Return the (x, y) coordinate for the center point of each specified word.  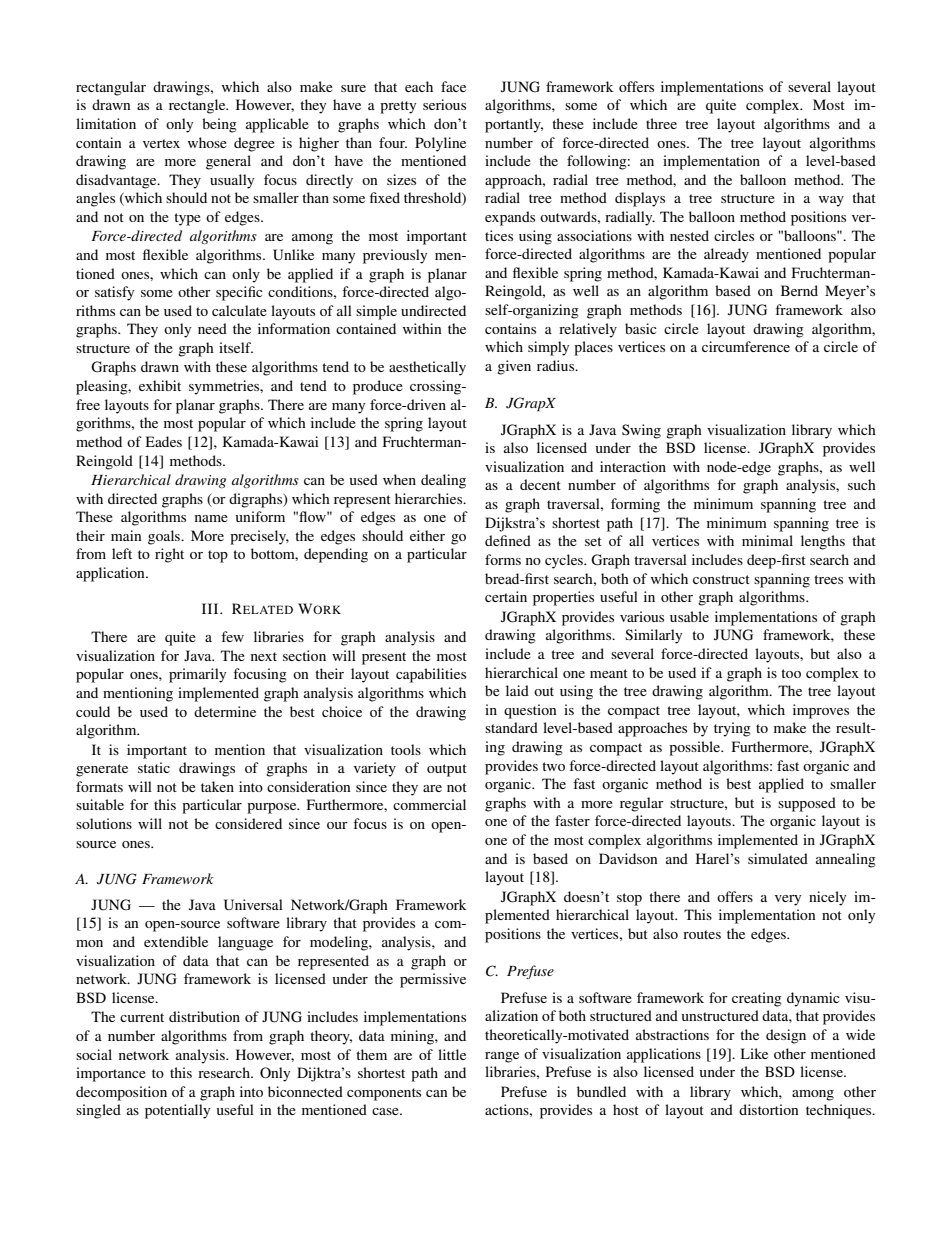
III (211, 608)
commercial (429, 804)
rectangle (198, 106)
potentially (177, 1111)
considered (248, 823)
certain (506, 596)
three (661, 123)
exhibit (160, 385)
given (514, 367)
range (502, 1057)
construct (721, 579)
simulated (778, 858)
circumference (746, 346)
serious (444, 104)
